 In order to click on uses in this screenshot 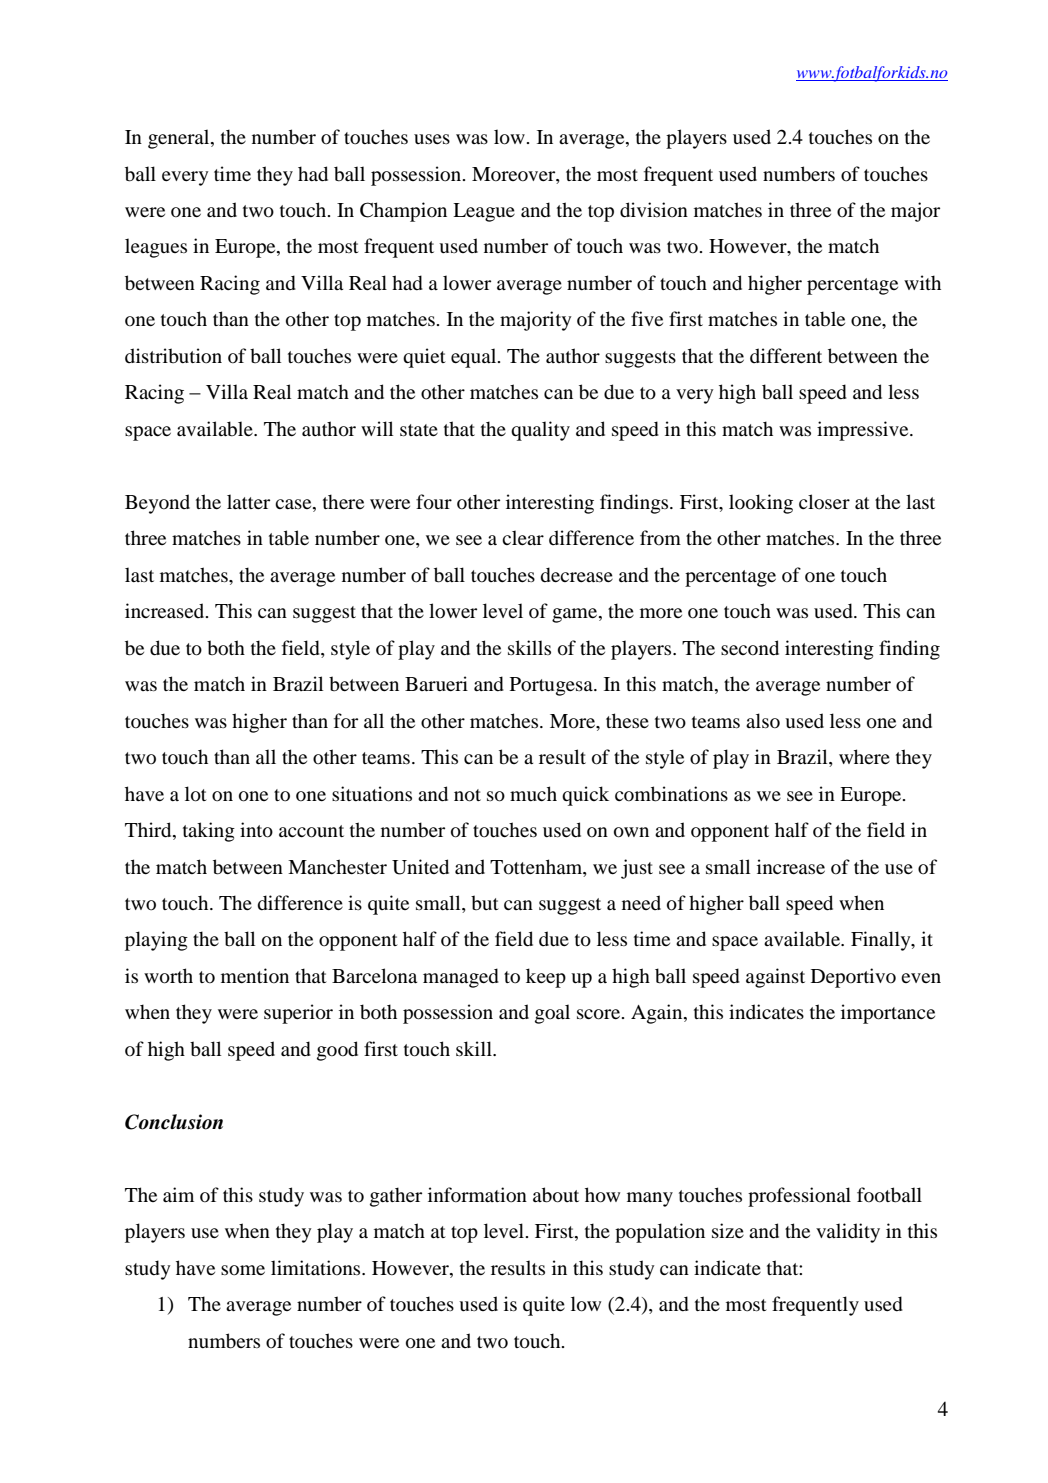, I will do `click(432, 139)`.
